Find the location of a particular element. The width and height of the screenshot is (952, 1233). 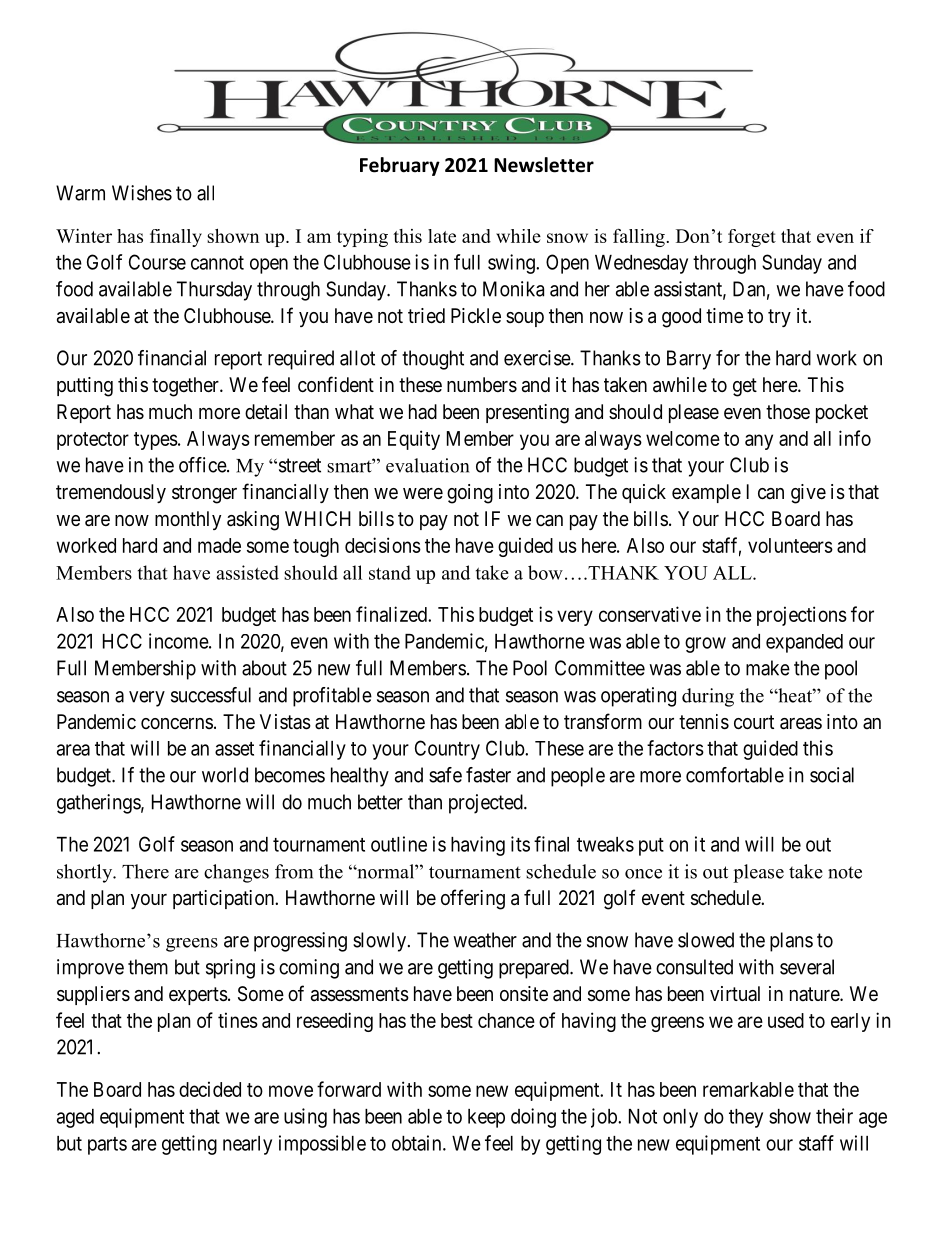

Wishes is located at coordinates (142, 193).
